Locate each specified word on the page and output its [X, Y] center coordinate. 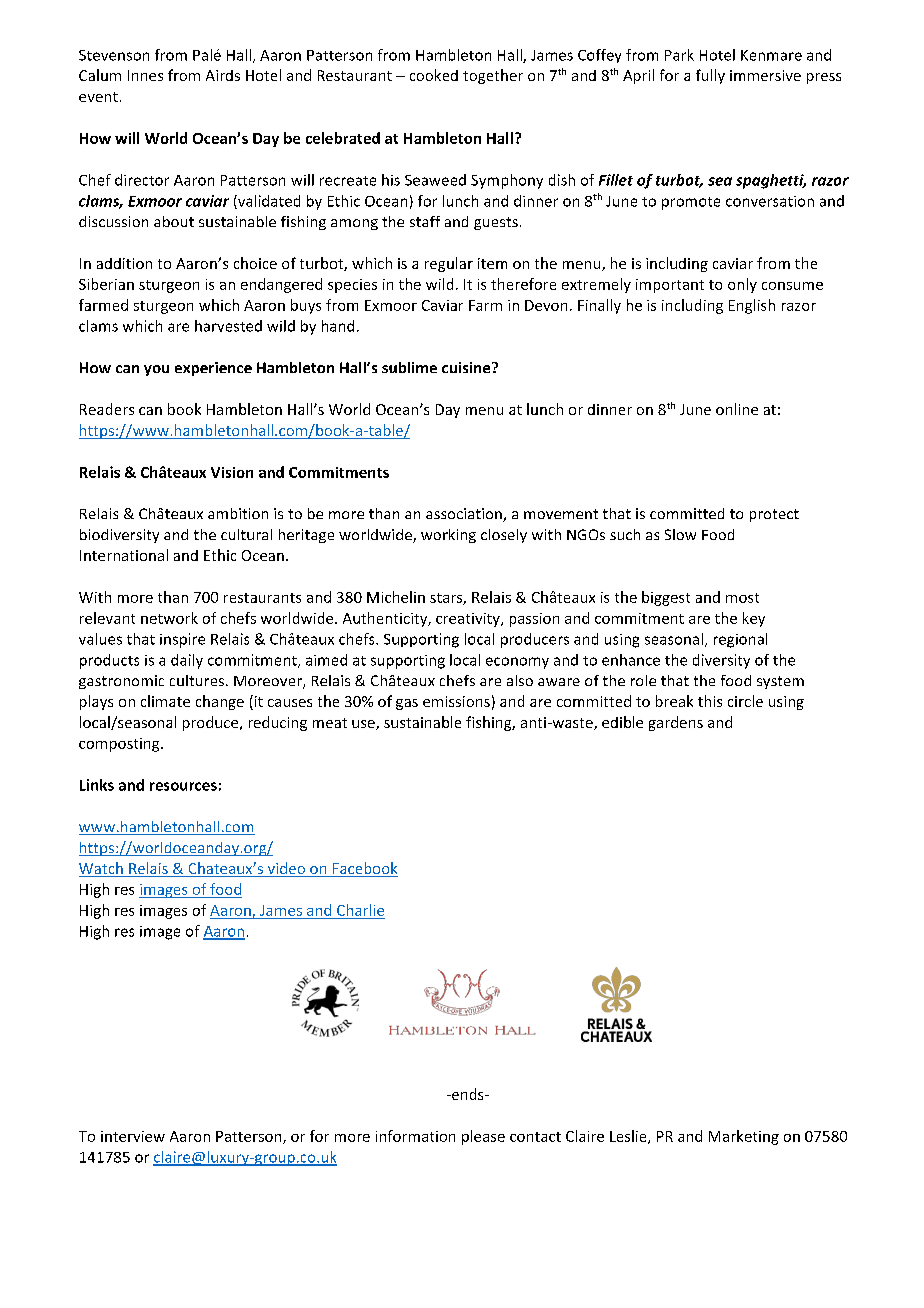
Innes [145, 75]
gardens [676, 723]
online [737, 409]
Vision [232, 472]
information [415, 1136]
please [483, 1137]
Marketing [744, 1137]
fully [710, 76]
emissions [456, 701]
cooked [434, 75]
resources [183, 786]
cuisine [467, 367]
